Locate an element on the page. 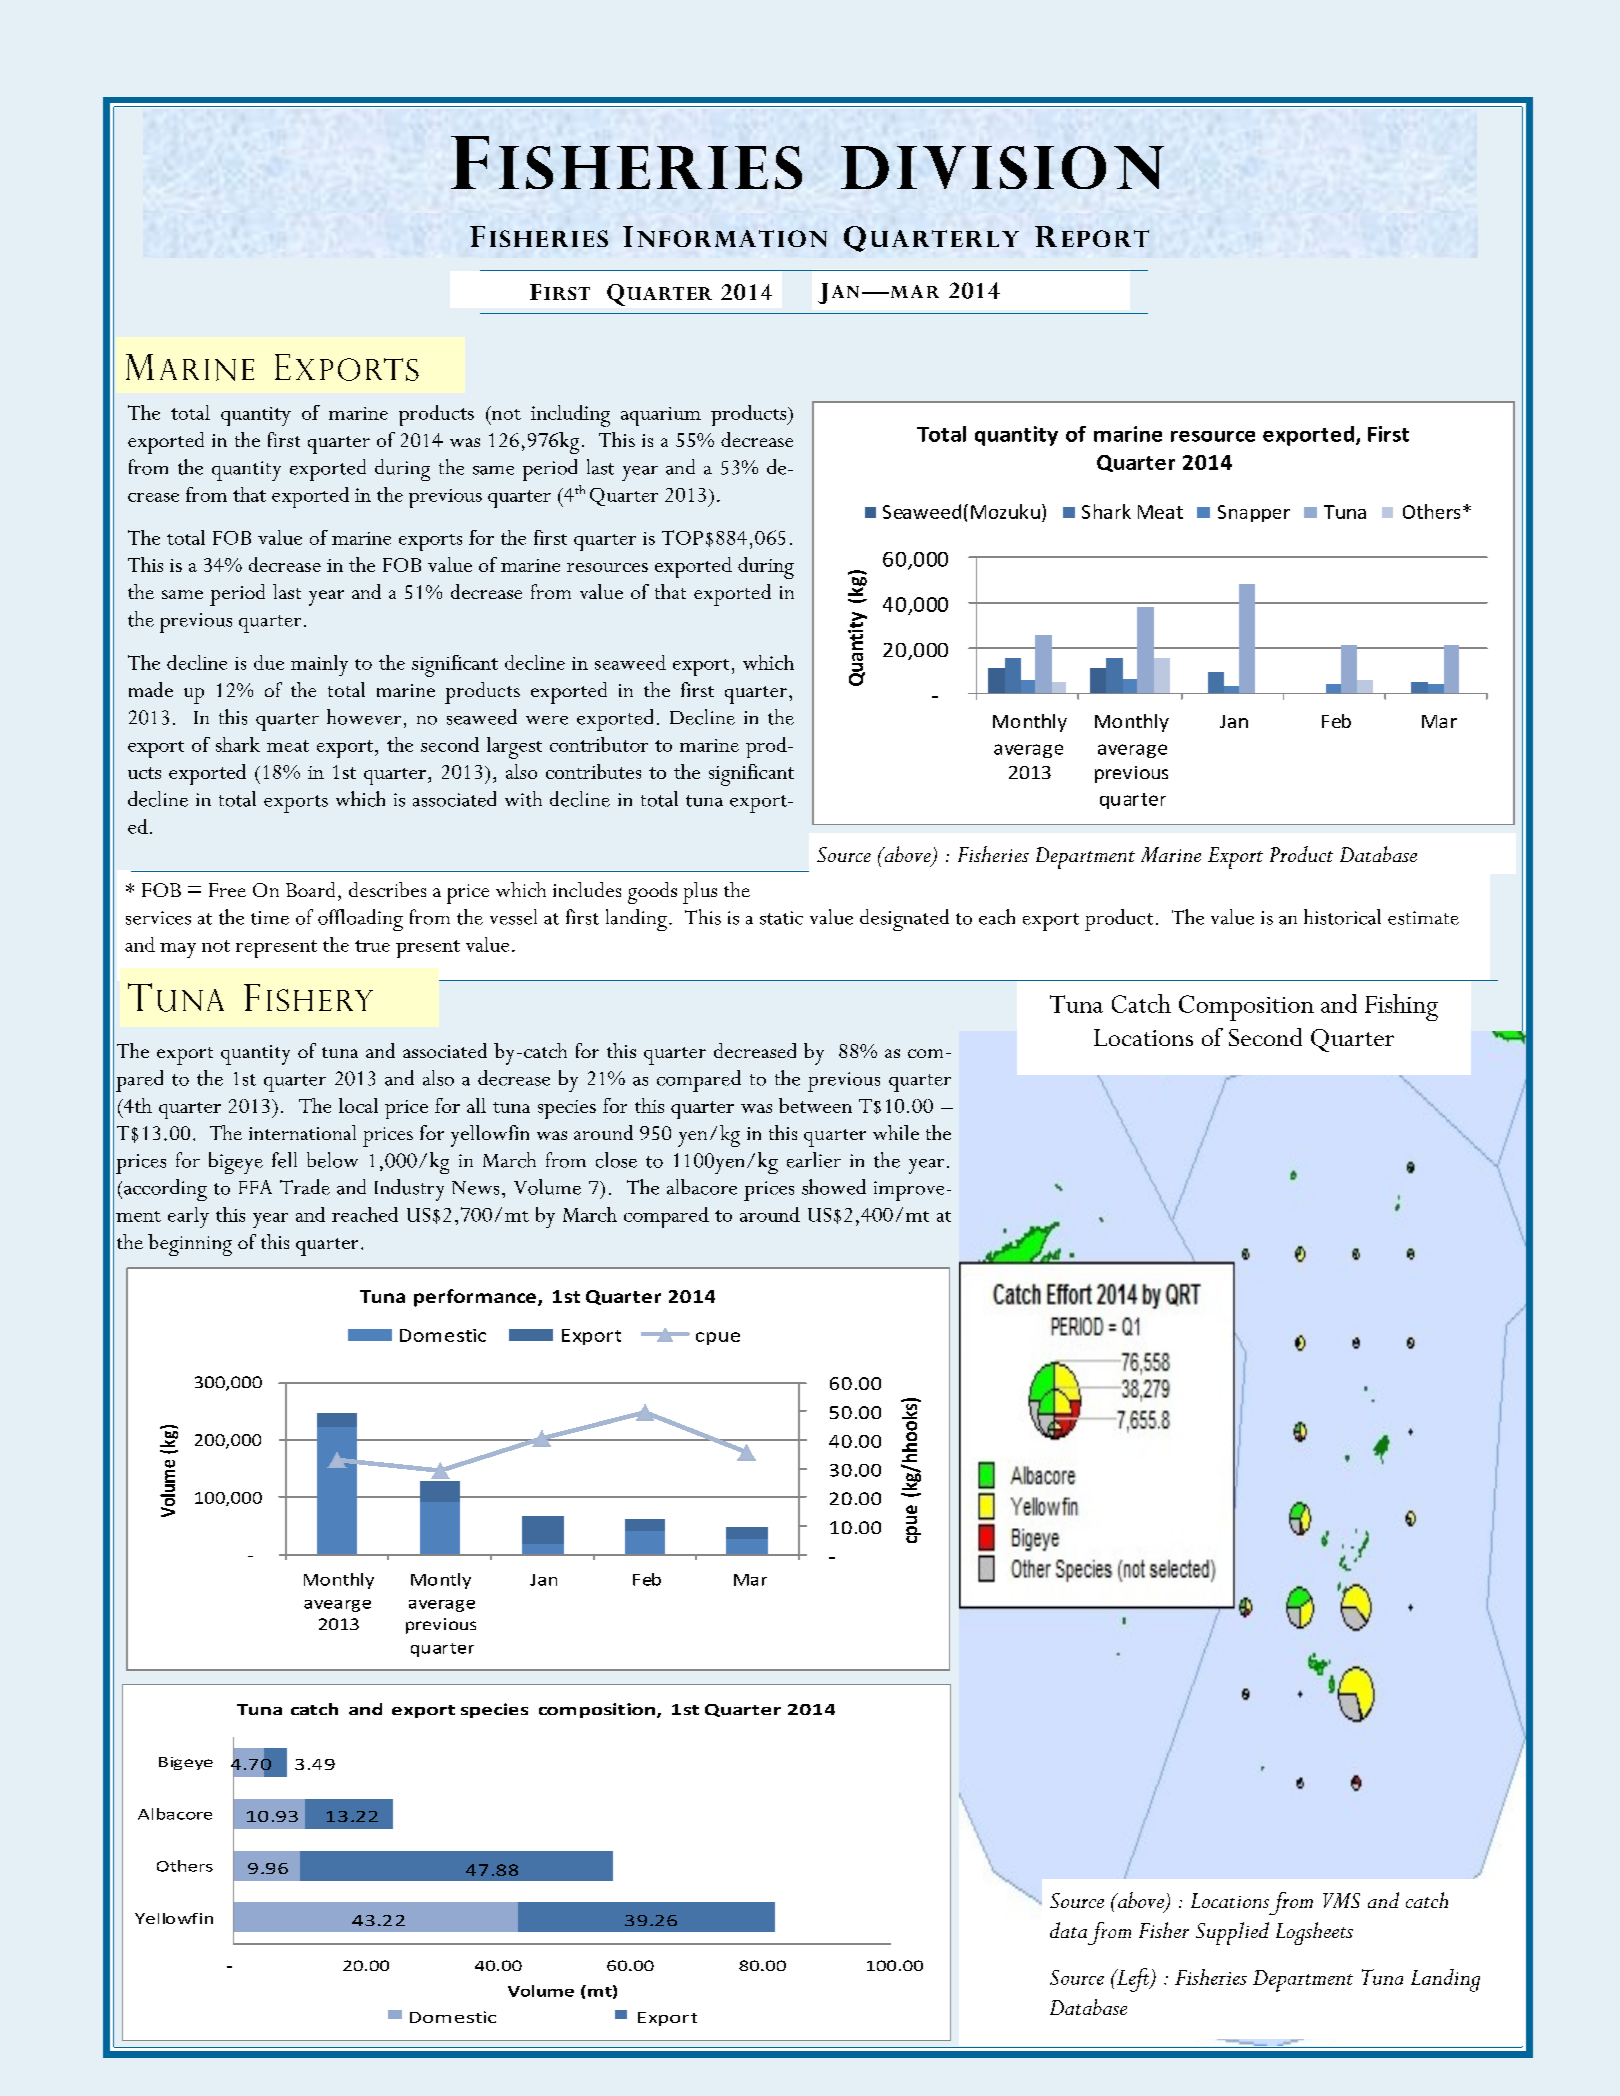 This page has width=1620, height=2096. including is located at coordinates (570, 416).
